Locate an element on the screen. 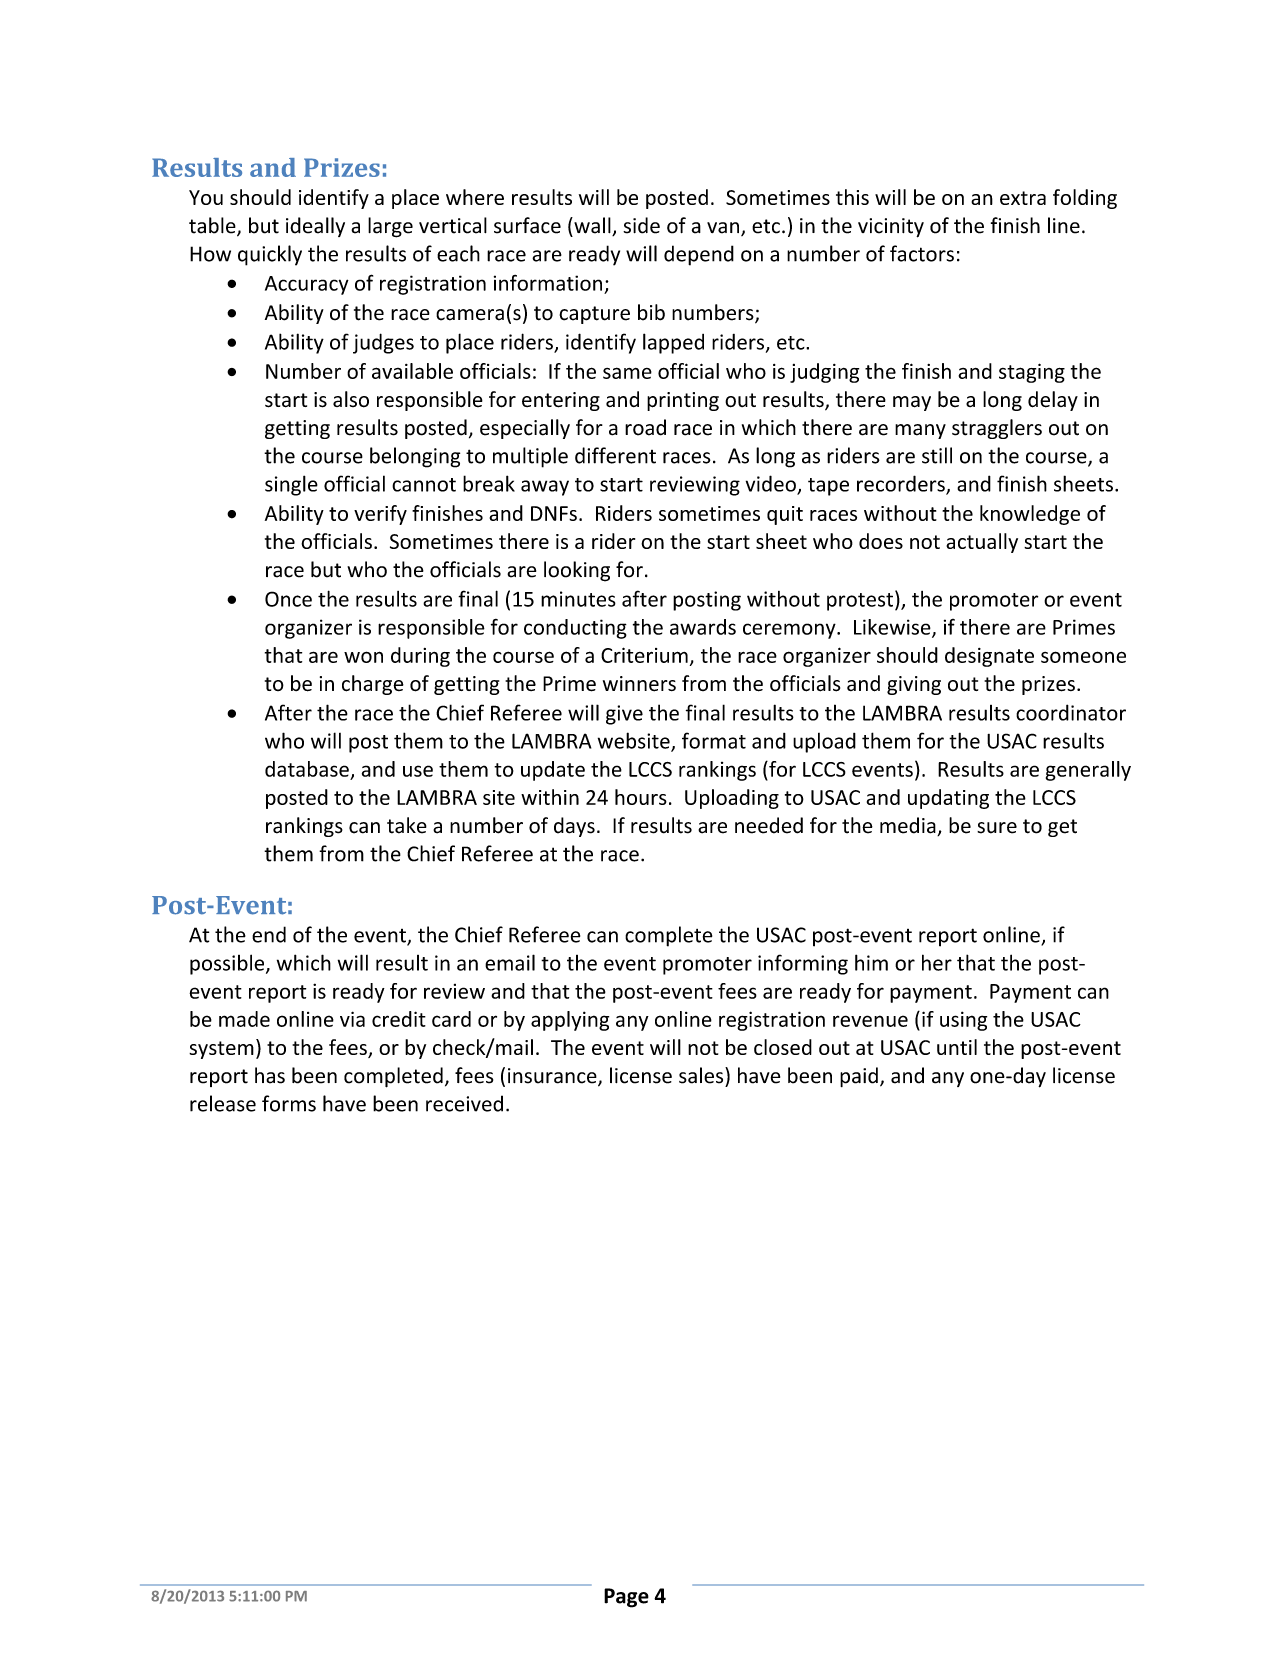  paid is located at coordinates (859, 1077).
